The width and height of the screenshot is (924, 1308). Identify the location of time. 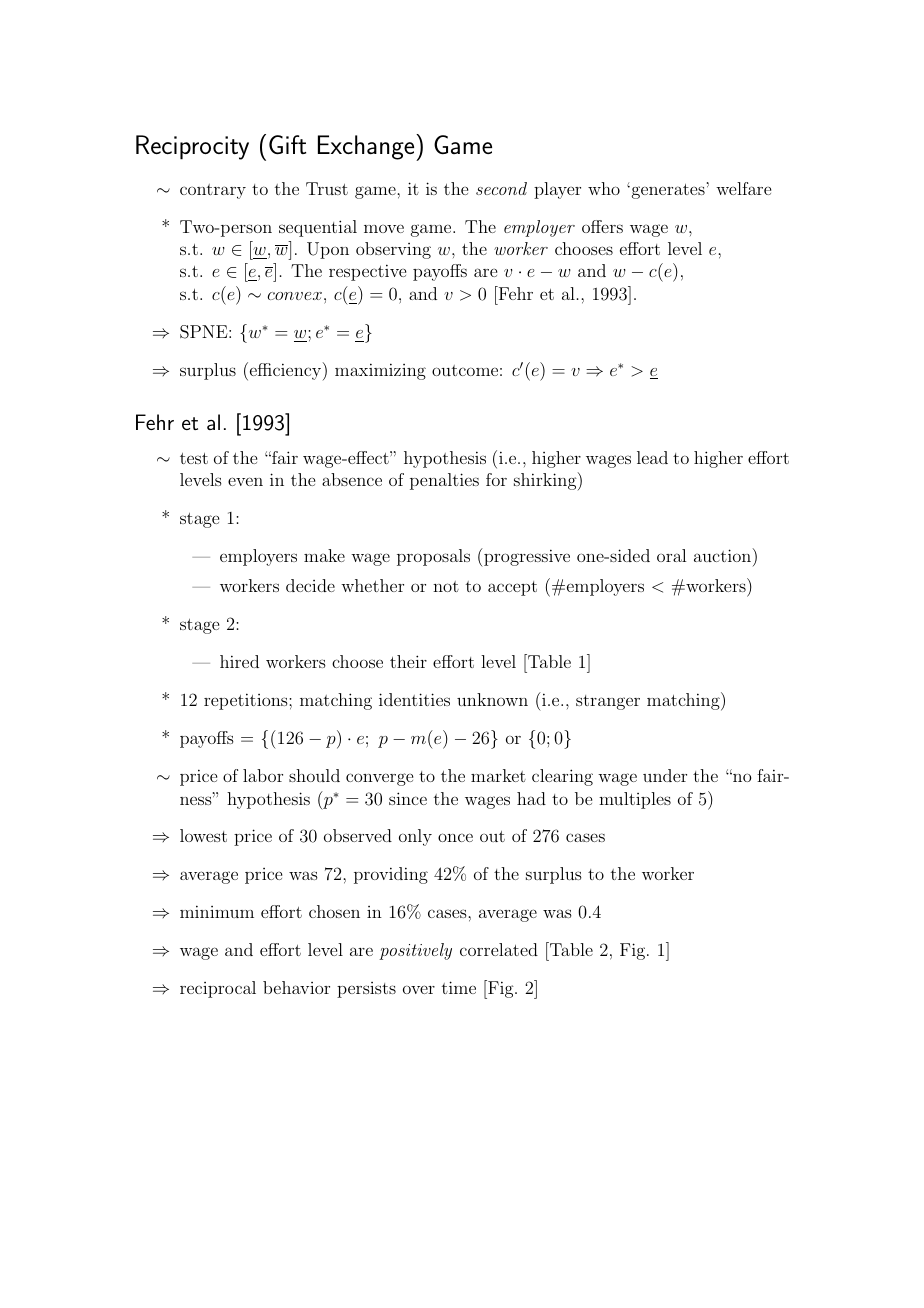
(459, 987).
